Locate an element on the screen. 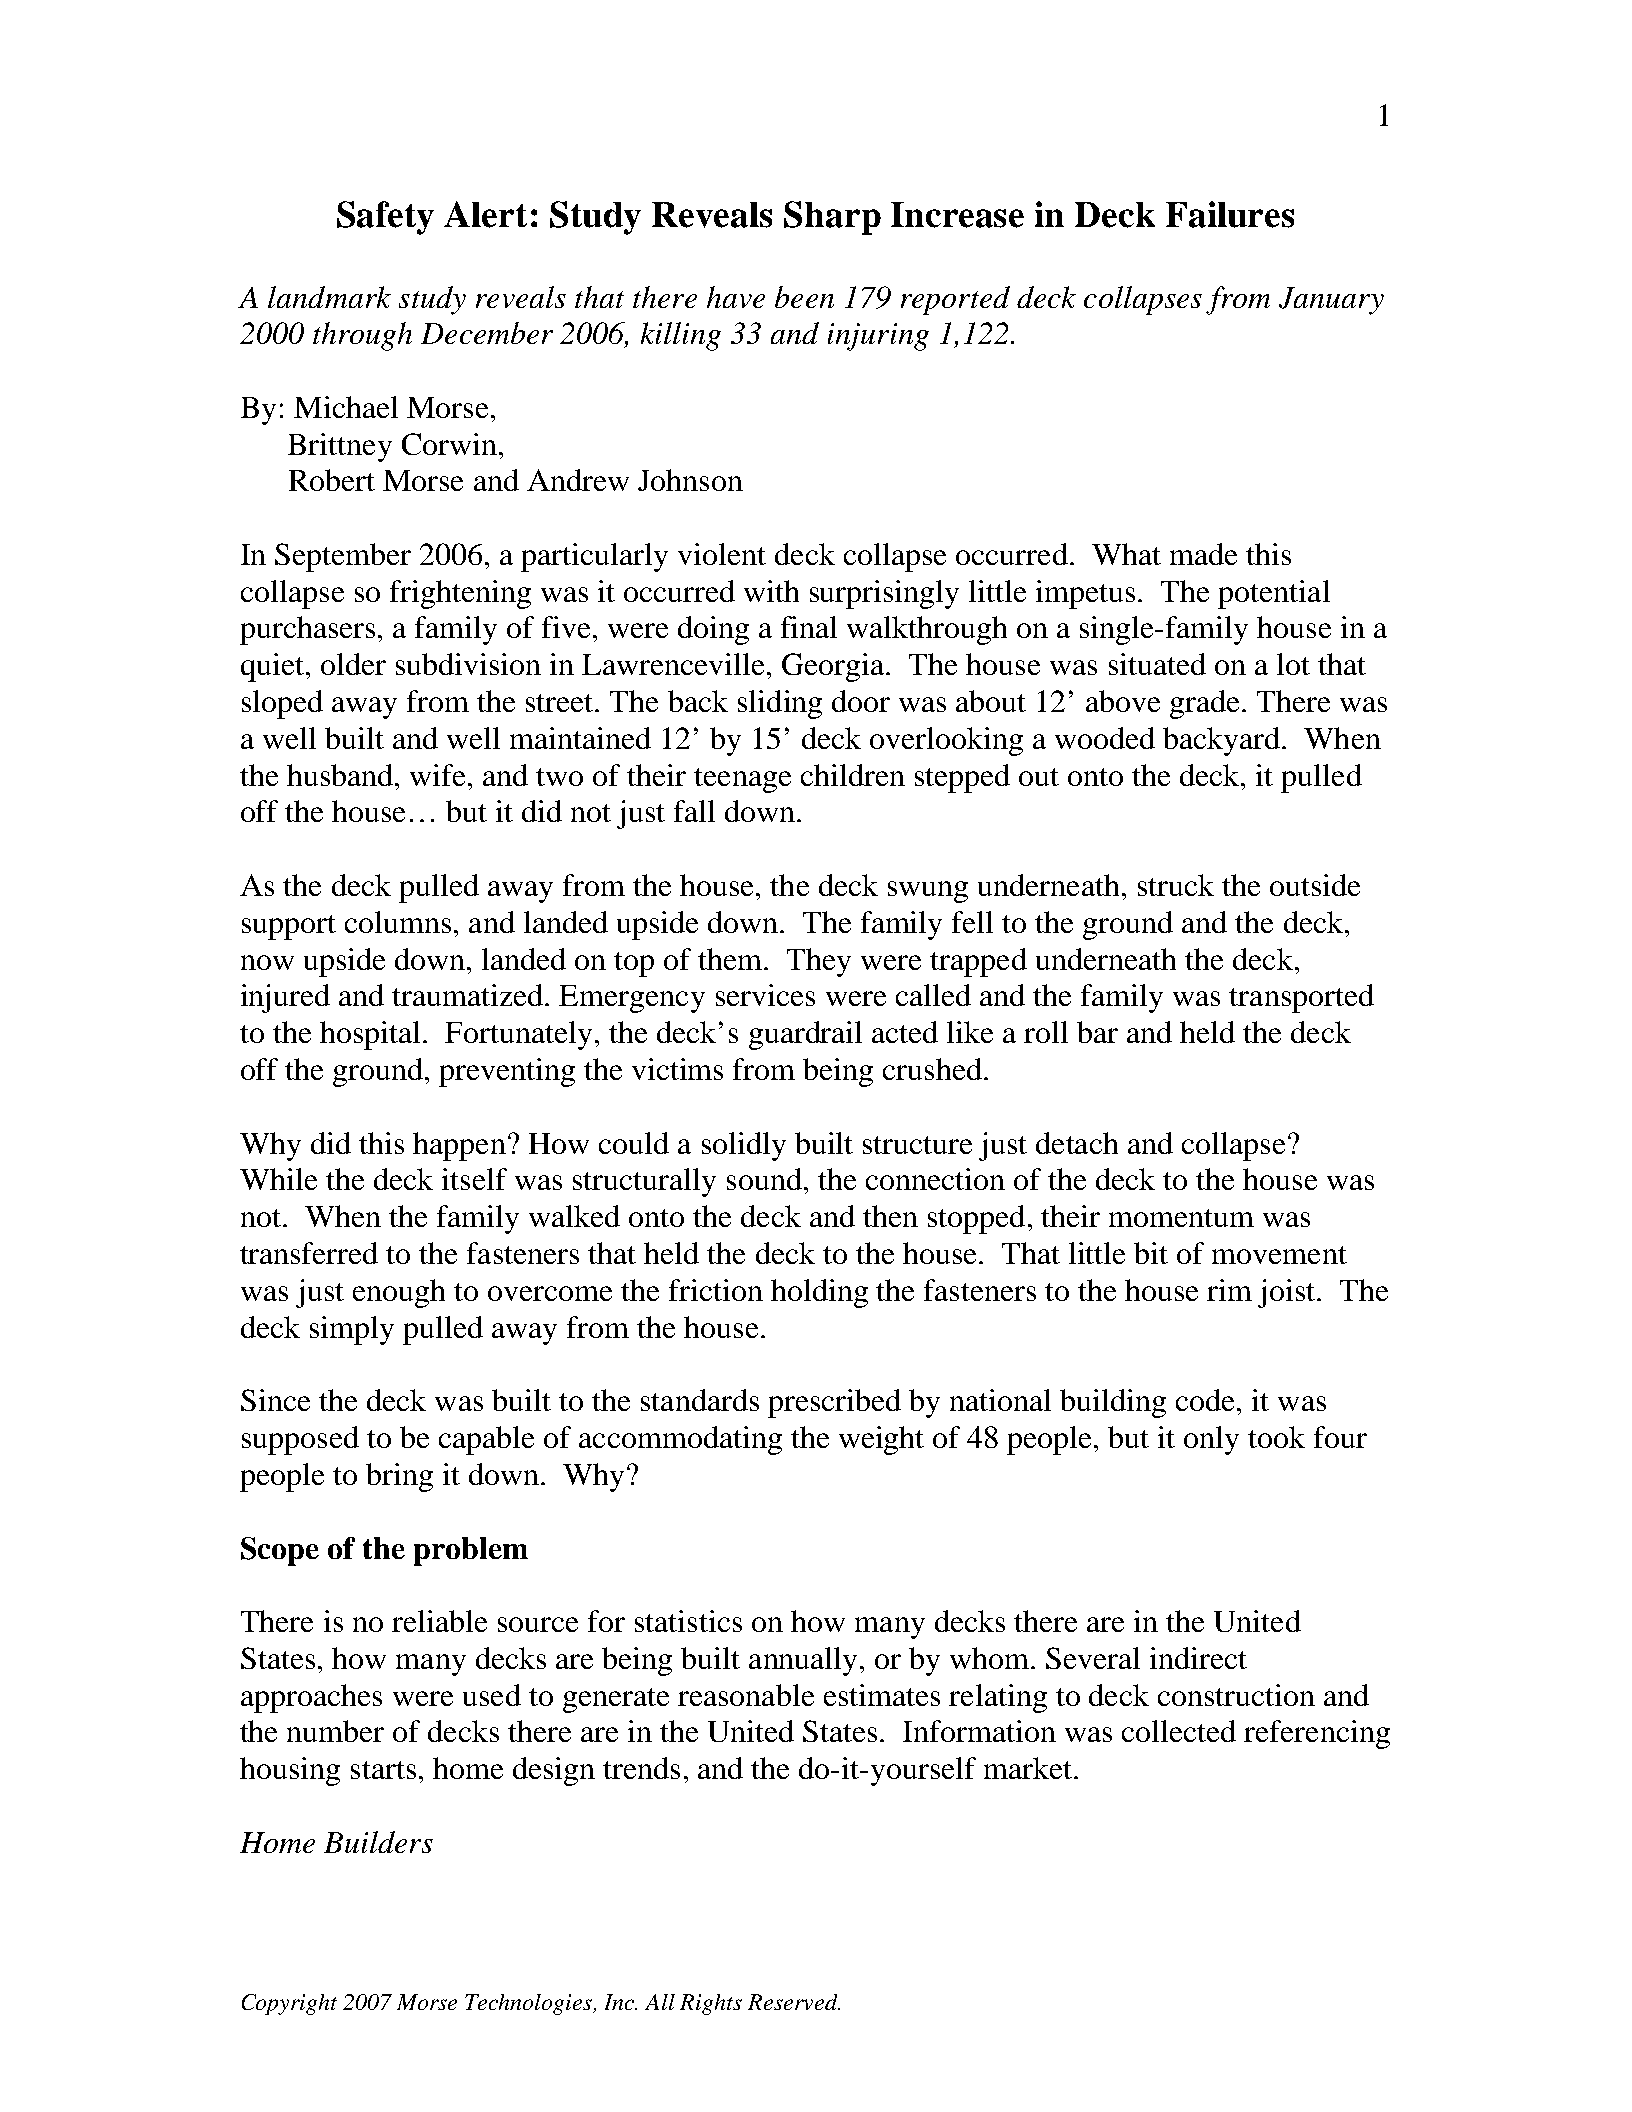 This screenshot has width=1632, height=2112. code is located at coordinates (1205, 1400).
